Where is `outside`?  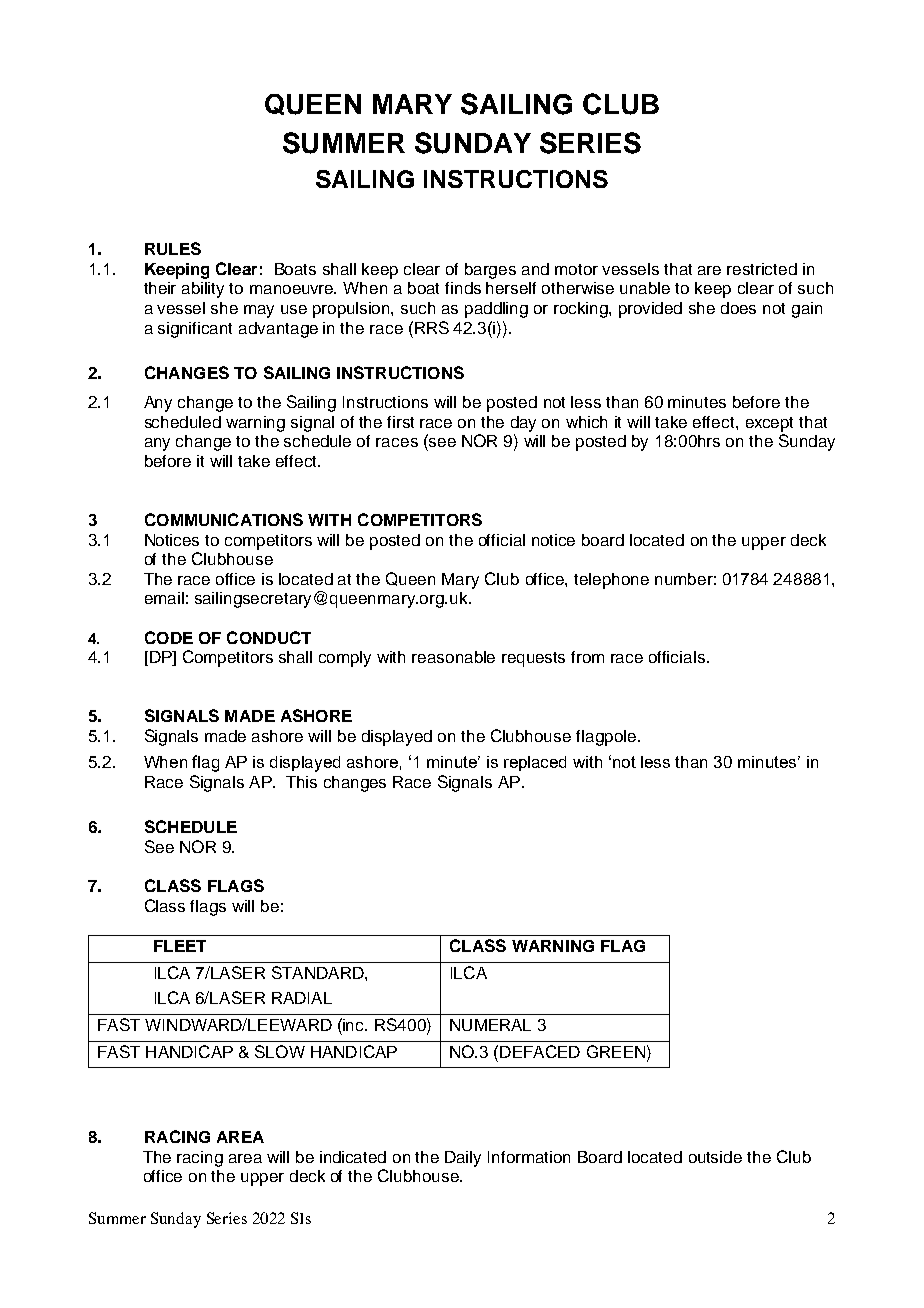
outside is located at coordinates (715, 1157).
